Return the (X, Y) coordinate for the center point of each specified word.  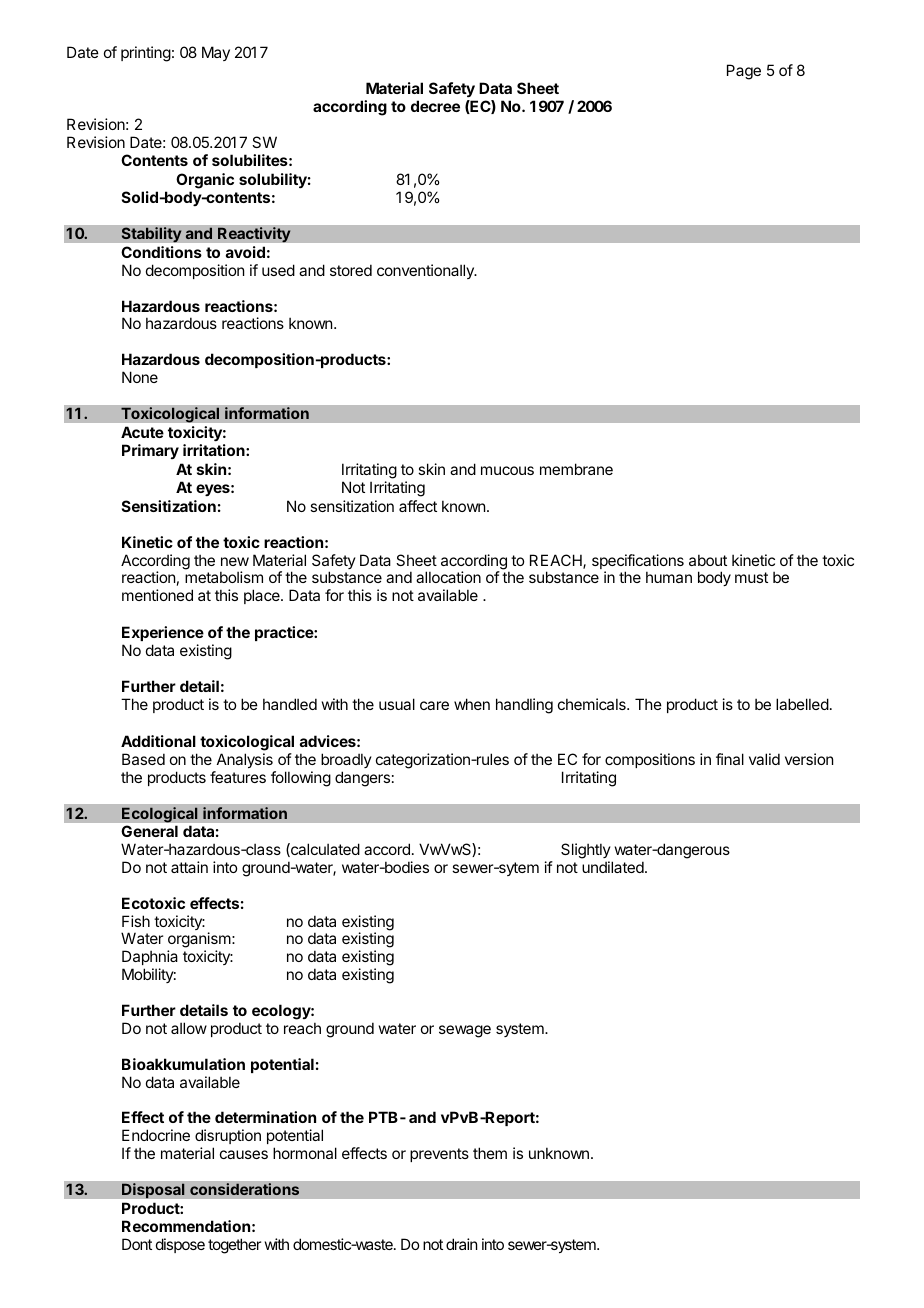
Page (744, 72)
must (751, 577)
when (472, 704)
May (216, 53)
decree (435, 106)
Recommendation (186, 1226)
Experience (163, 633)
